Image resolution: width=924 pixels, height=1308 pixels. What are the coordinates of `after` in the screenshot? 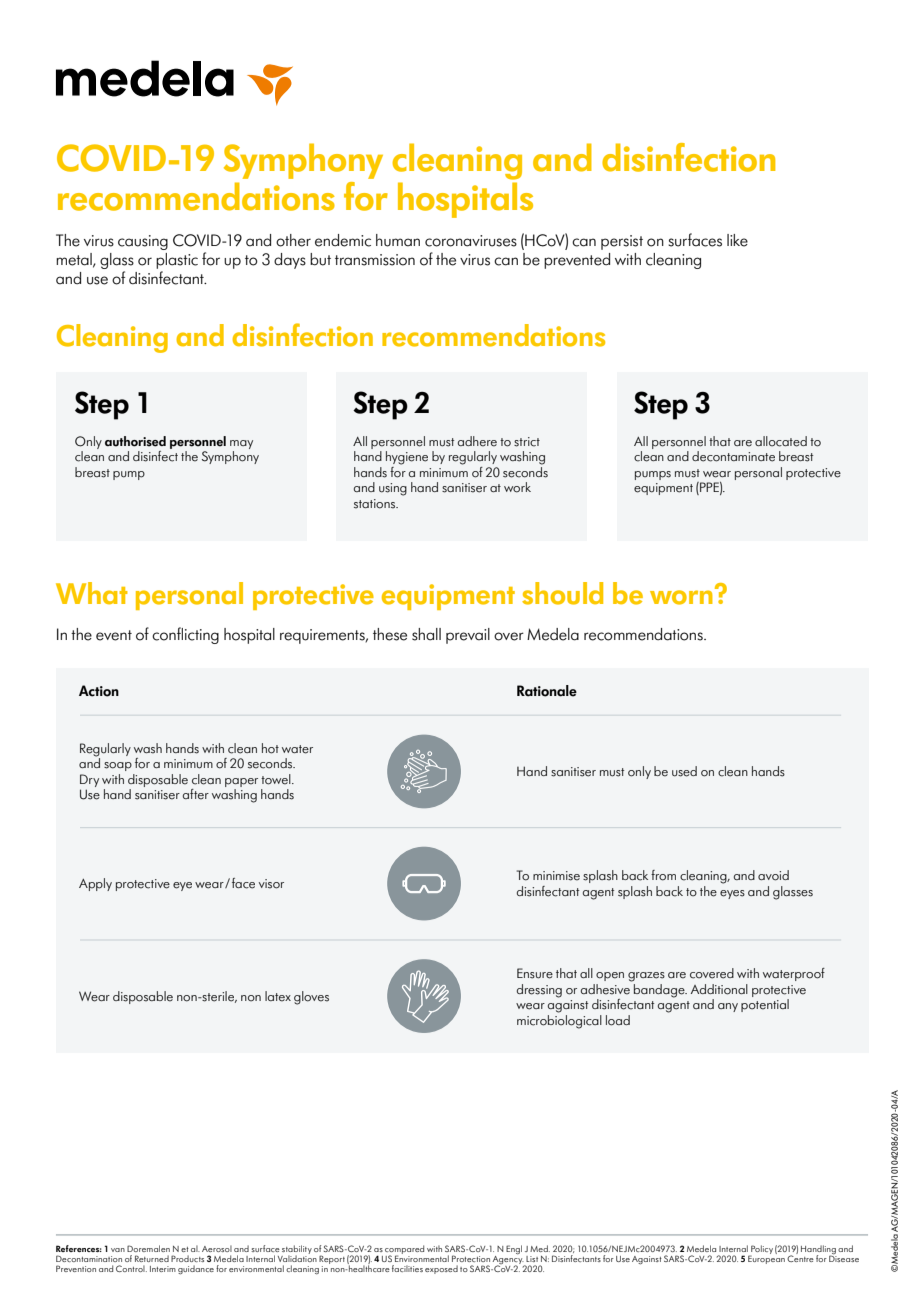 It's located at (196, 794).
